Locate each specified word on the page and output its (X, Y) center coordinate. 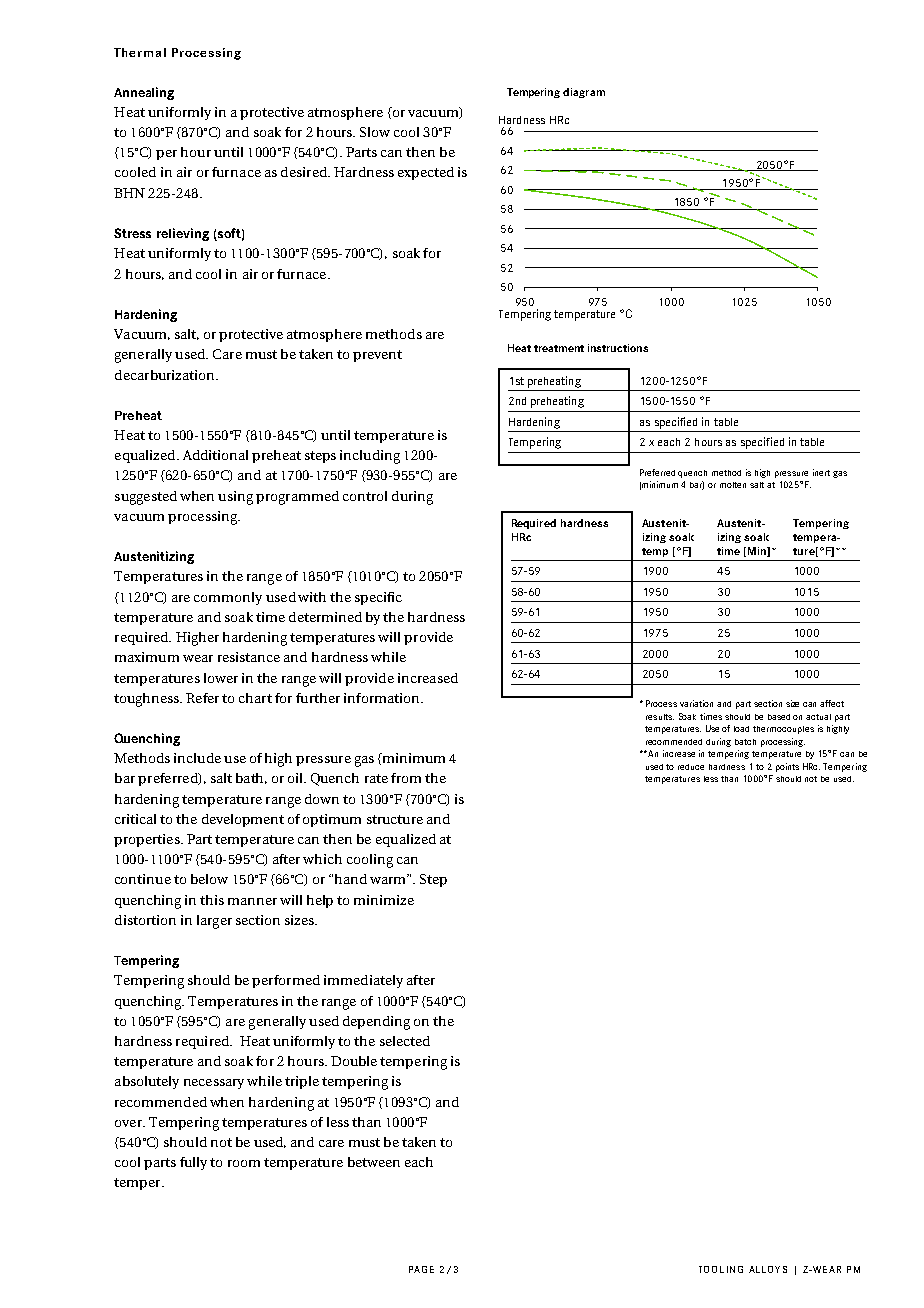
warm (389, 879)
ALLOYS (768, 1269)
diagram (584, 93)
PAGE (421, 1269)
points (787, 767)
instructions (618, 348)
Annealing (144, 93)
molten (733, 485)
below (209, 879)
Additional (215, 455)
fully (193, 1163)
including (370, 457)
